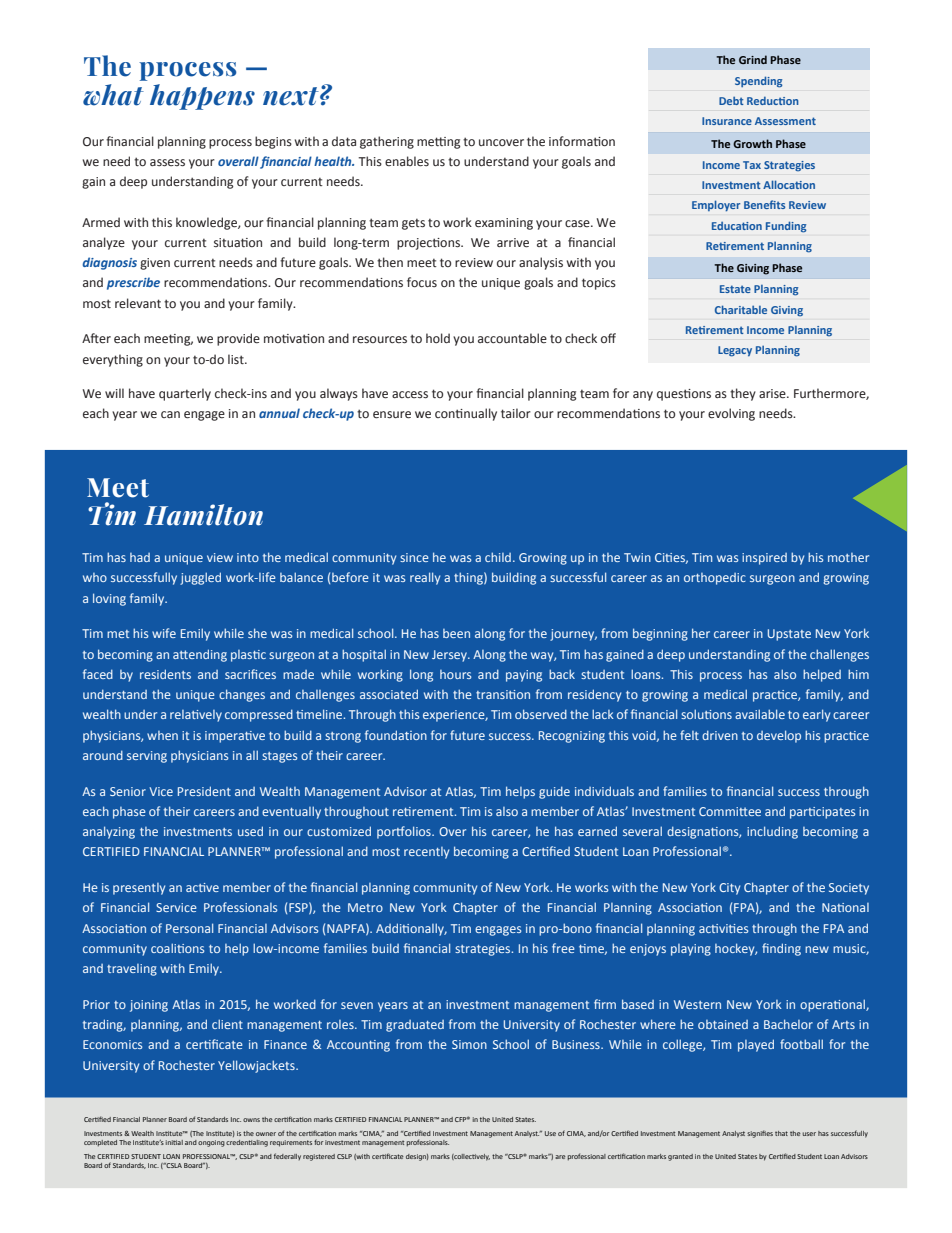 Image resolution: width=952 pixels, height=1233 pixels. I want to click on gathering, so click(387, 142).
